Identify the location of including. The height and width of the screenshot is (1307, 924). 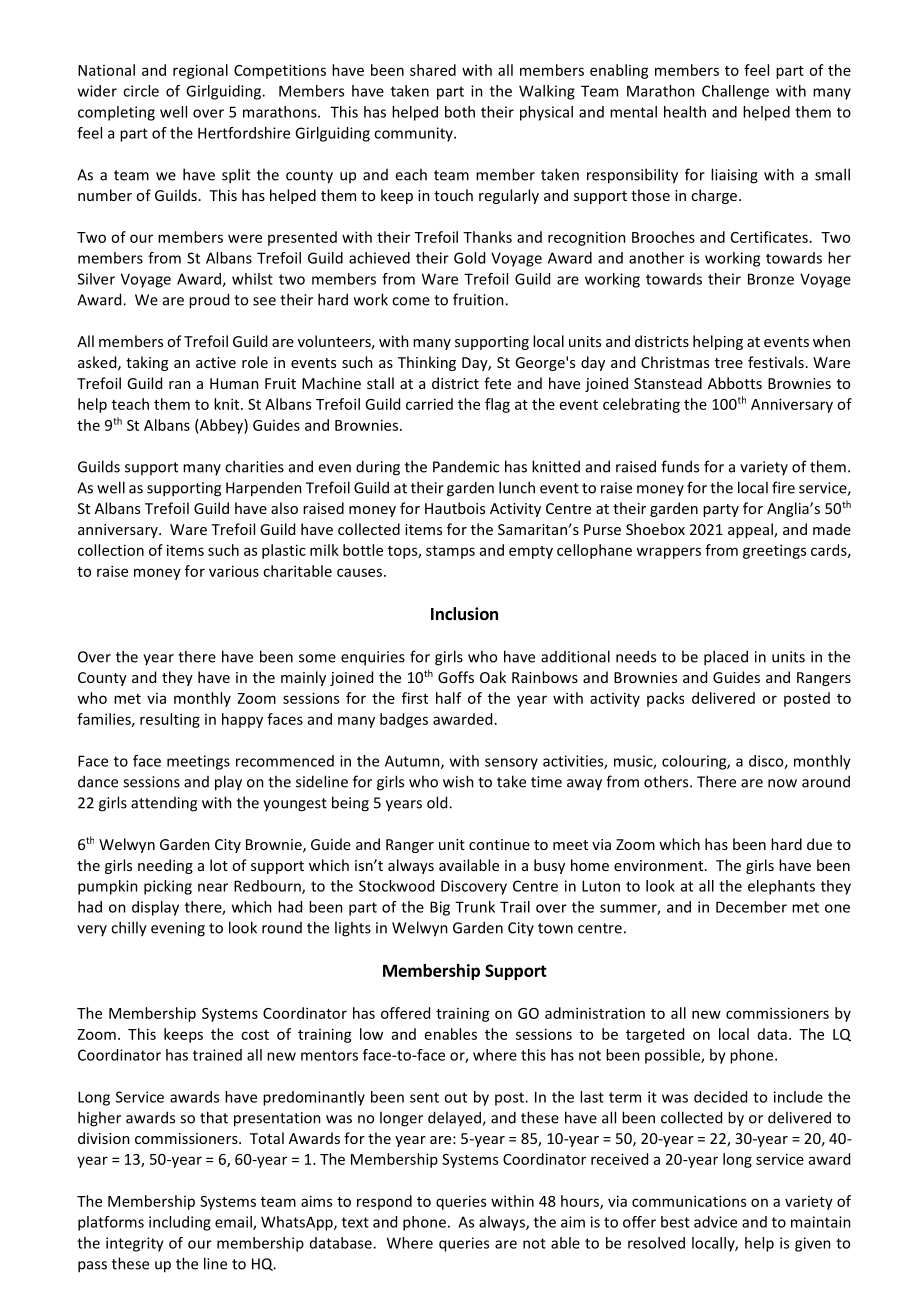
(180, 1223).
